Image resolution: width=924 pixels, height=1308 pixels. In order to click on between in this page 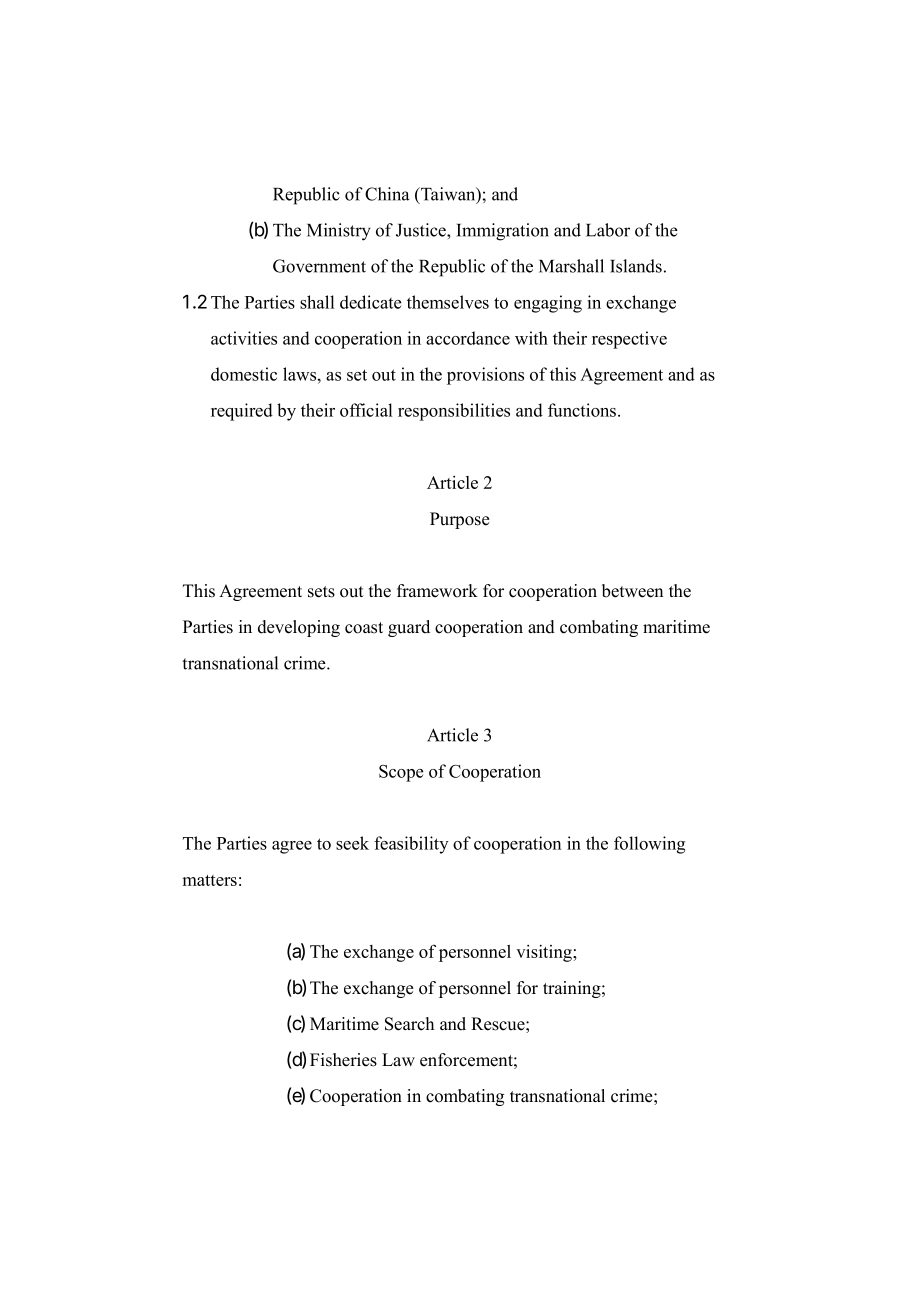, I will do `click(632, 591)`.
